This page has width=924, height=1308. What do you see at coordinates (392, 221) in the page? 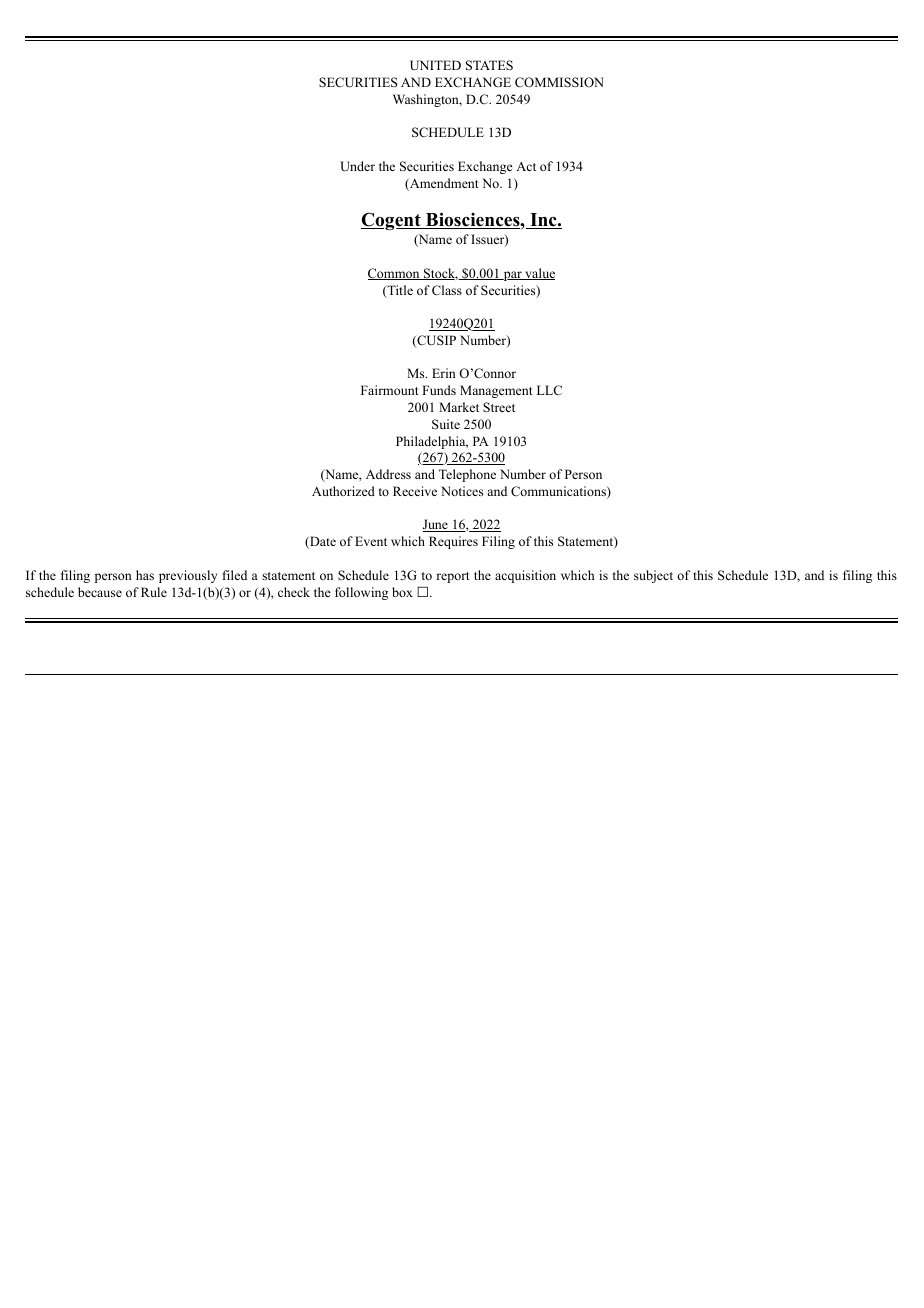
I see `Cogent` at bounding box center [392, 221].
